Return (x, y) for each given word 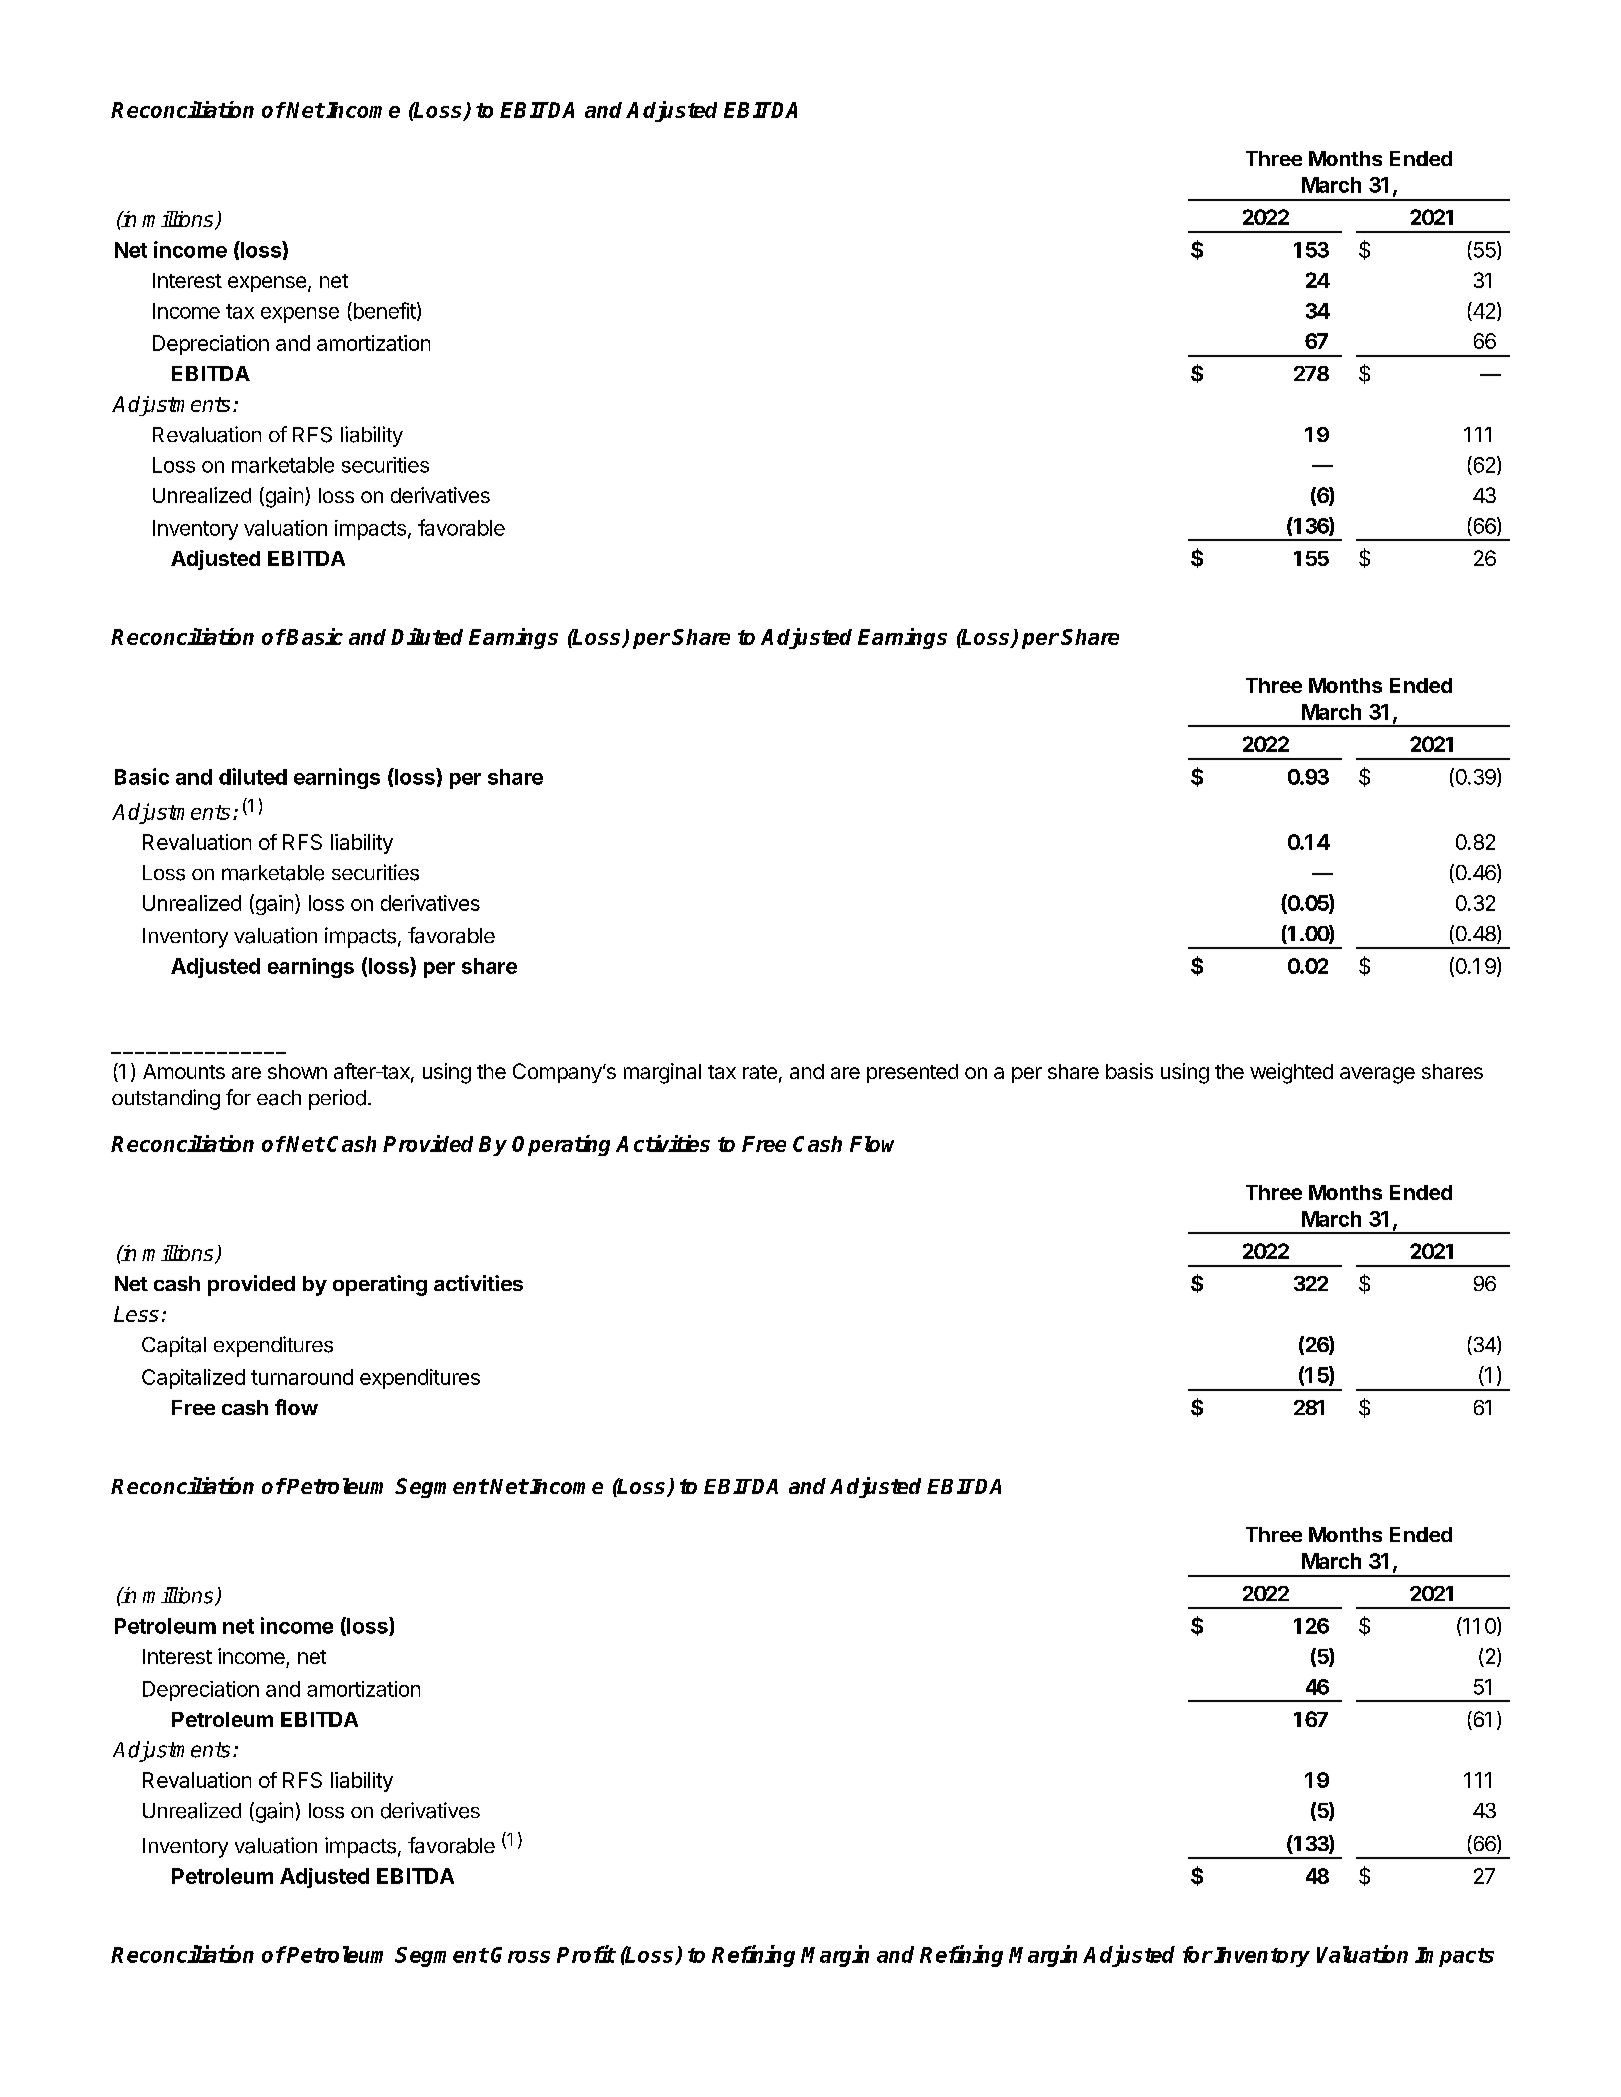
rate (760, 1072)
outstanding (166, 1099)
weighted (1291, 1073)
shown (297, 1071)
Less (136, 1314)
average (1377, 1075)
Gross (520, 1955)
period (337, 1099)
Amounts (184, 1071)
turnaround (302, 1377)
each (279, 1098)
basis (1129, 1071)
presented (912, 1073)
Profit (586, 1954)
